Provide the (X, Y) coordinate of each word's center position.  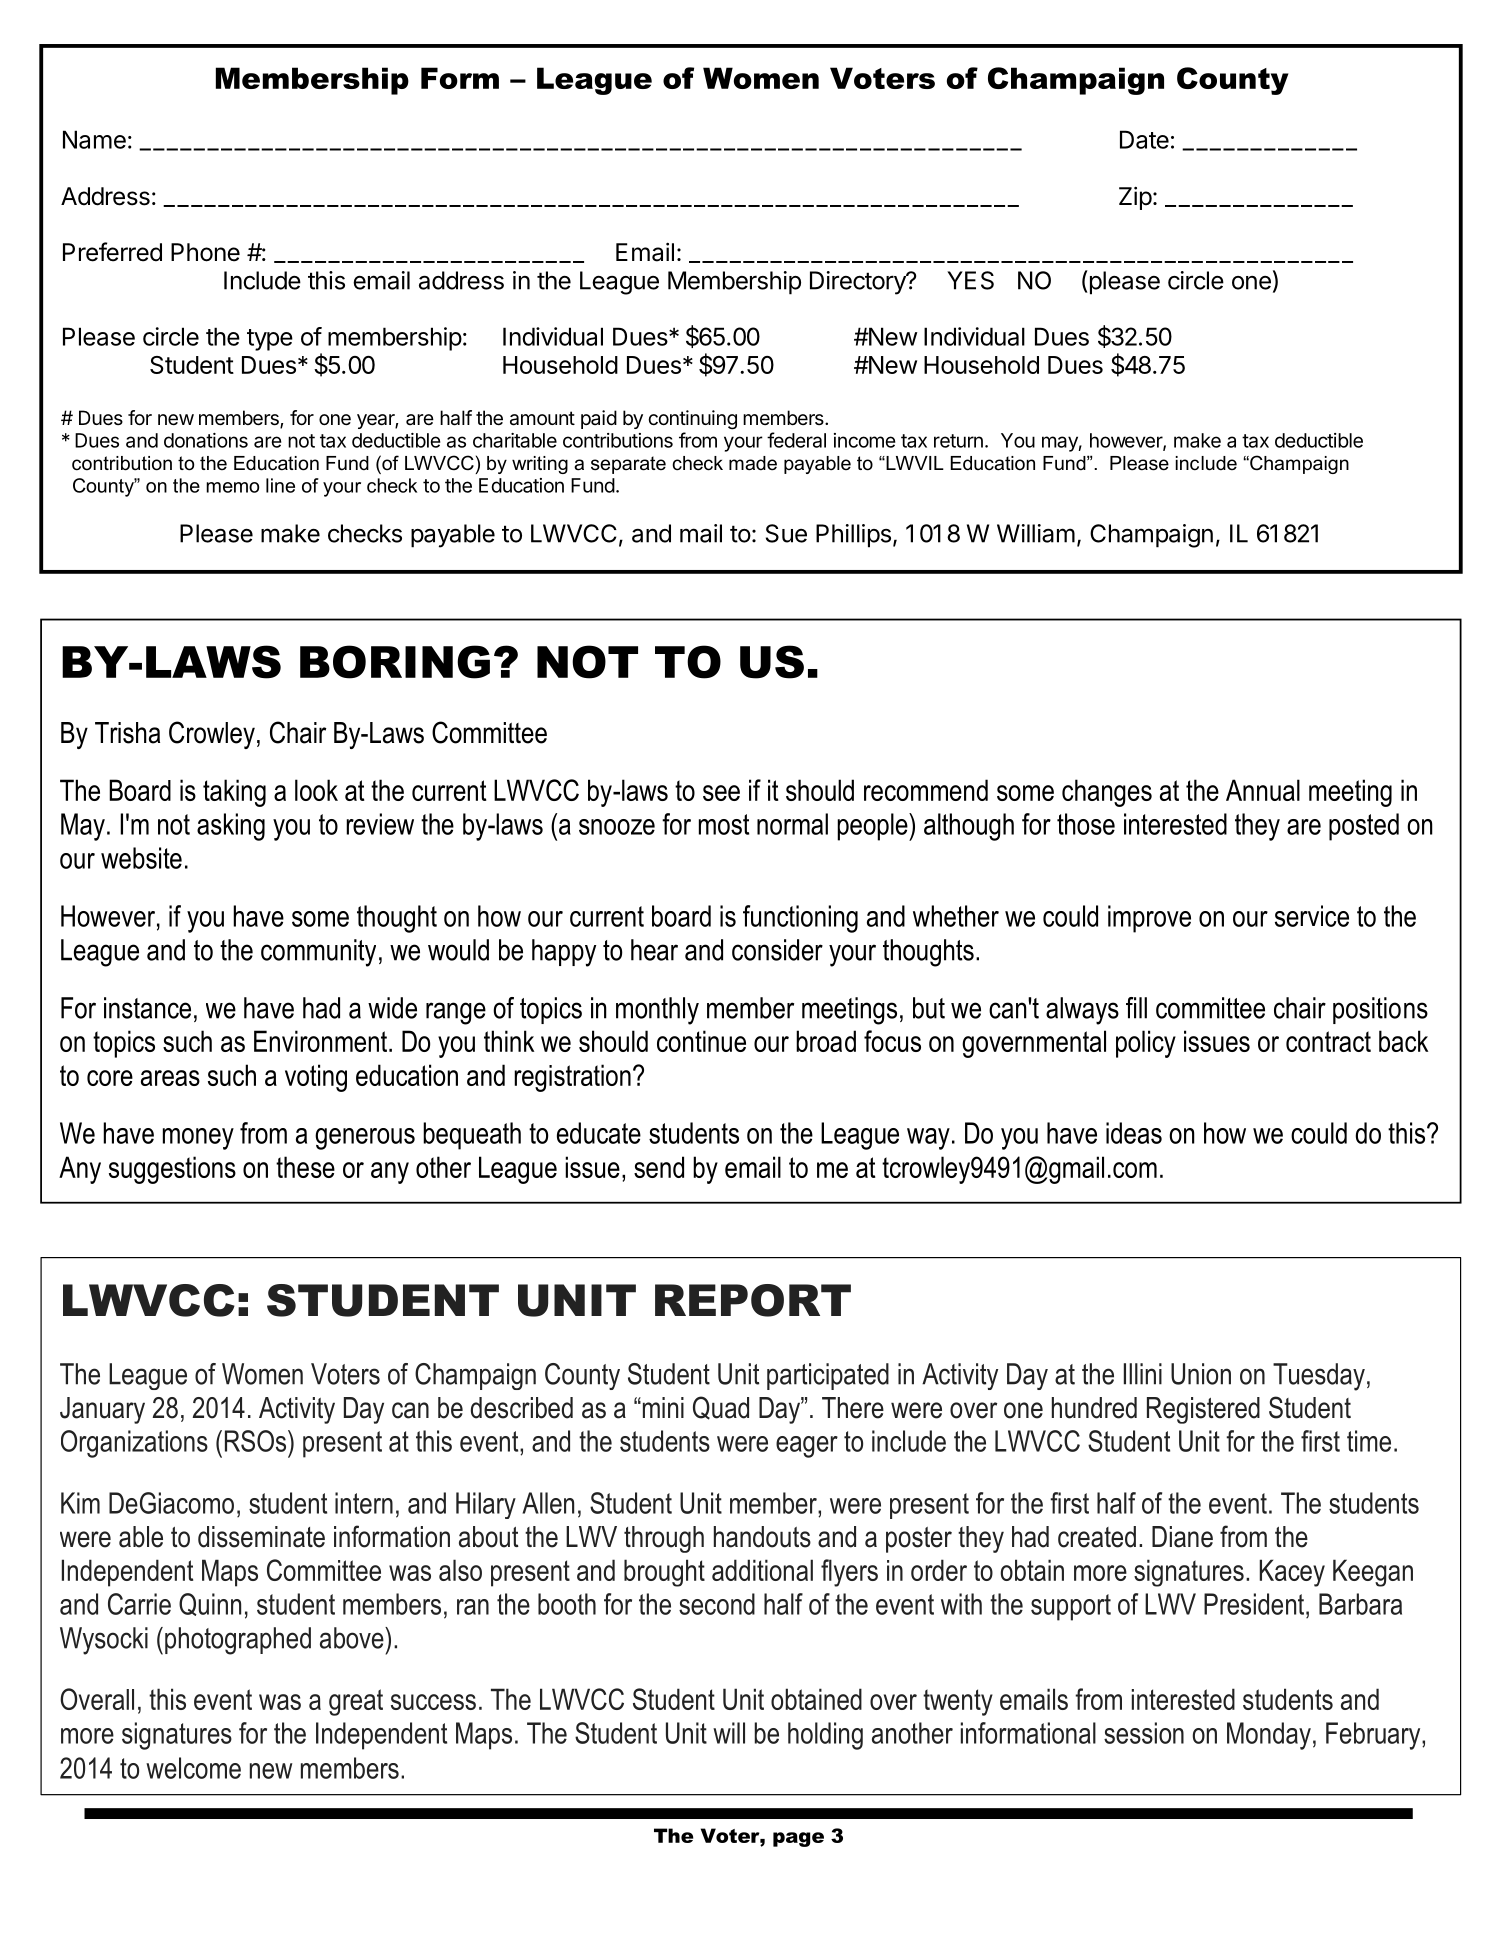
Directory (859, 283)
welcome (193, 1768)
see (721, 793)
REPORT (753, 1300)
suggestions (172, 1170)
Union (1201, 1374)
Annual (1263, 790)
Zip (1135, 198)
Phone (205, 252)
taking (234, 793)
